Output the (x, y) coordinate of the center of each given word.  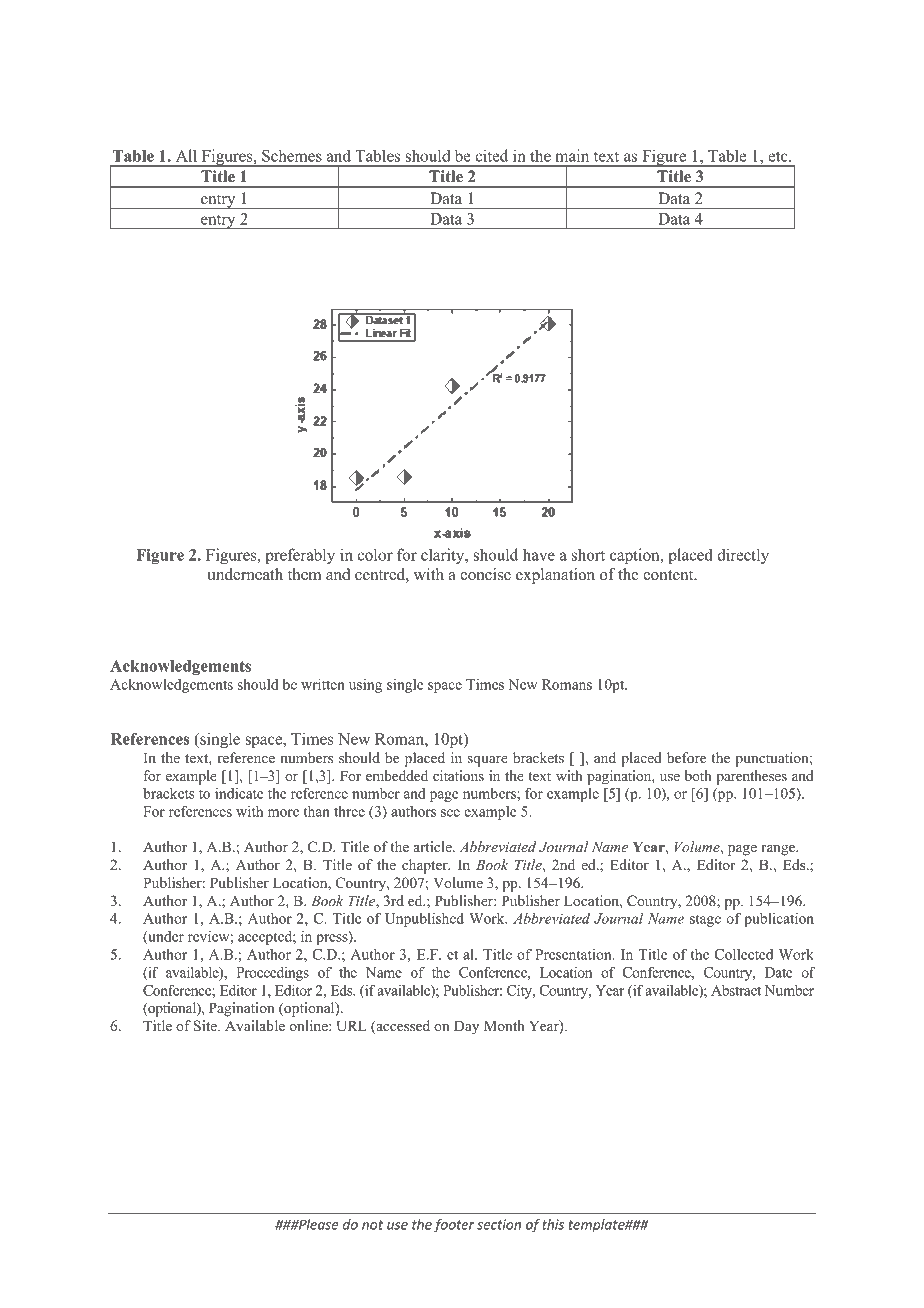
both (698, 775)
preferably (300, 556)
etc (779, 156)
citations (458, 775)
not (372, 1225)
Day (466, 1027)
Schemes (292, 155)
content (669, 575)
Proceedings (273, 974)
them (304, 574)
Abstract (736, 990)
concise (485, 574)
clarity (444, 556)
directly (743, 556)
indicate (239, 793)
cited (491, 155)
